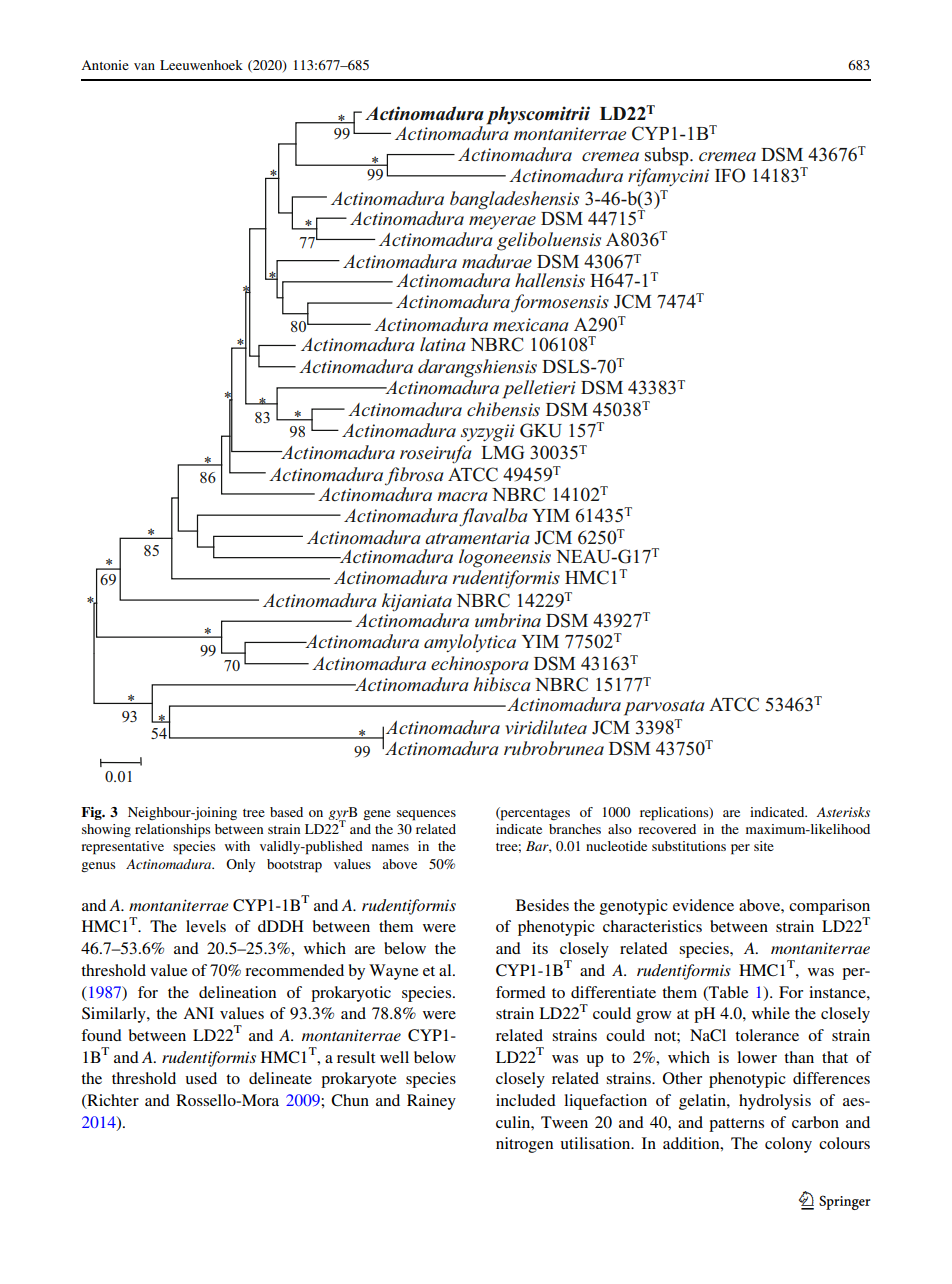 The width and height of the page is (952, 1284). Describe the element at coordinates (502, 452) in the page. I see `LMG` at that location.
